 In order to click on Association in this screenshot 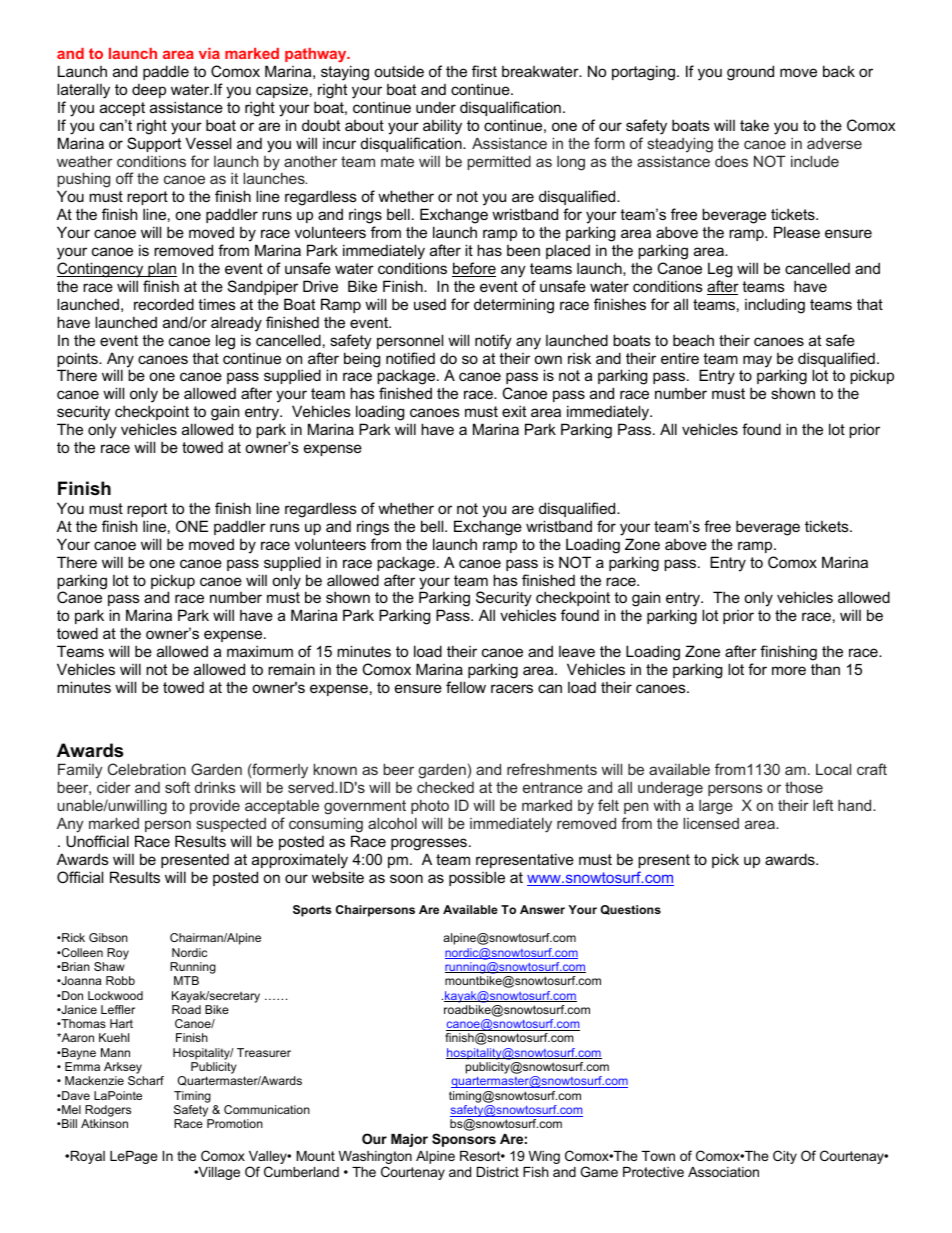, I will do `click(723, 1172)`.
